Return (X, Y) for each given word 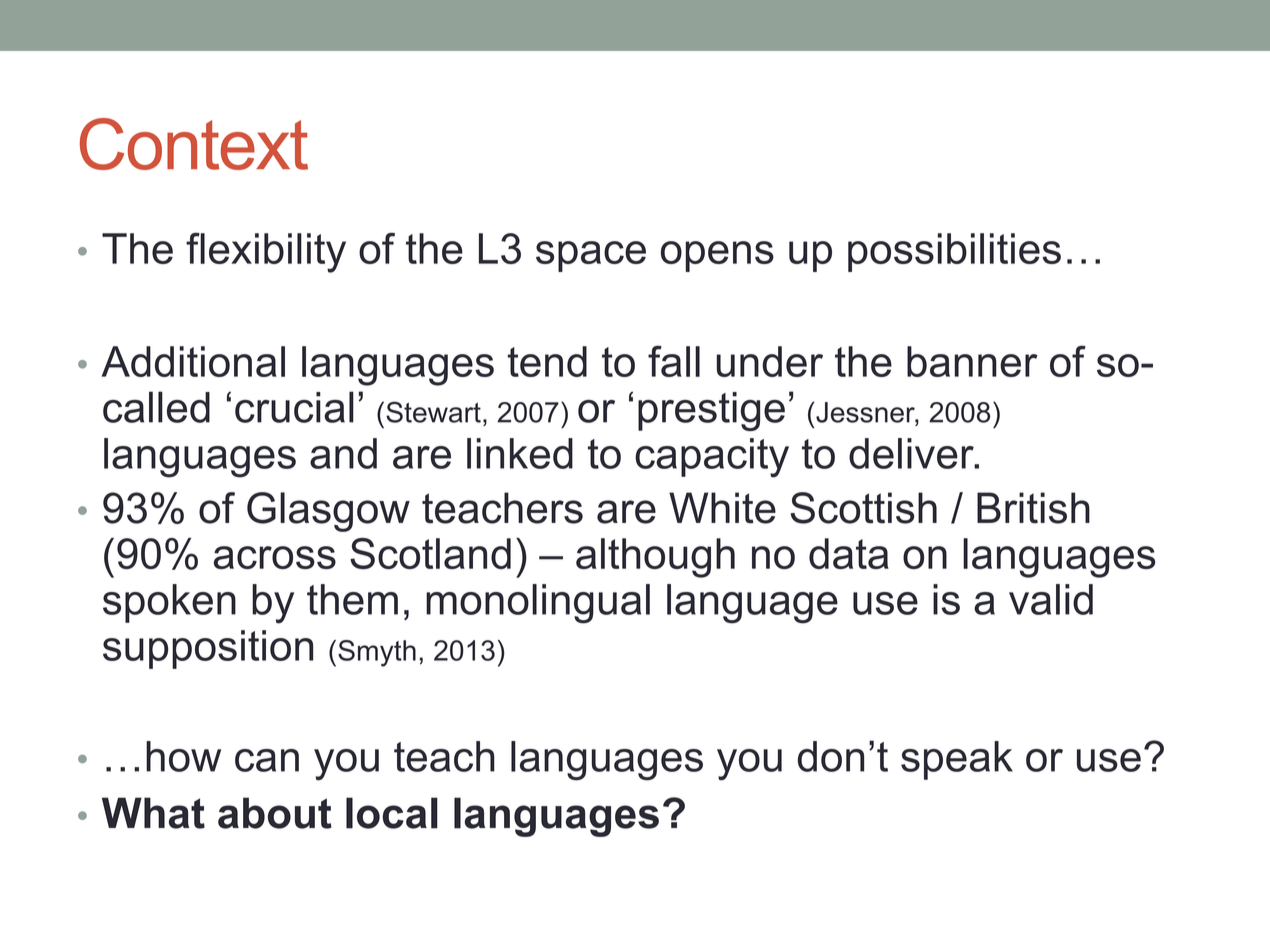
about (275, 813)
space (591, 256)
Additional (193, 361)
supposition (208, 649)
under (770, 361)
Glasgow (328, 512)
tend (547, 361)
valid (1051, 599)
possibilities (954, 252)
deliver (912, 453)
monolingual (538, 604)
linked (520, 453)
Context (194, 144)
